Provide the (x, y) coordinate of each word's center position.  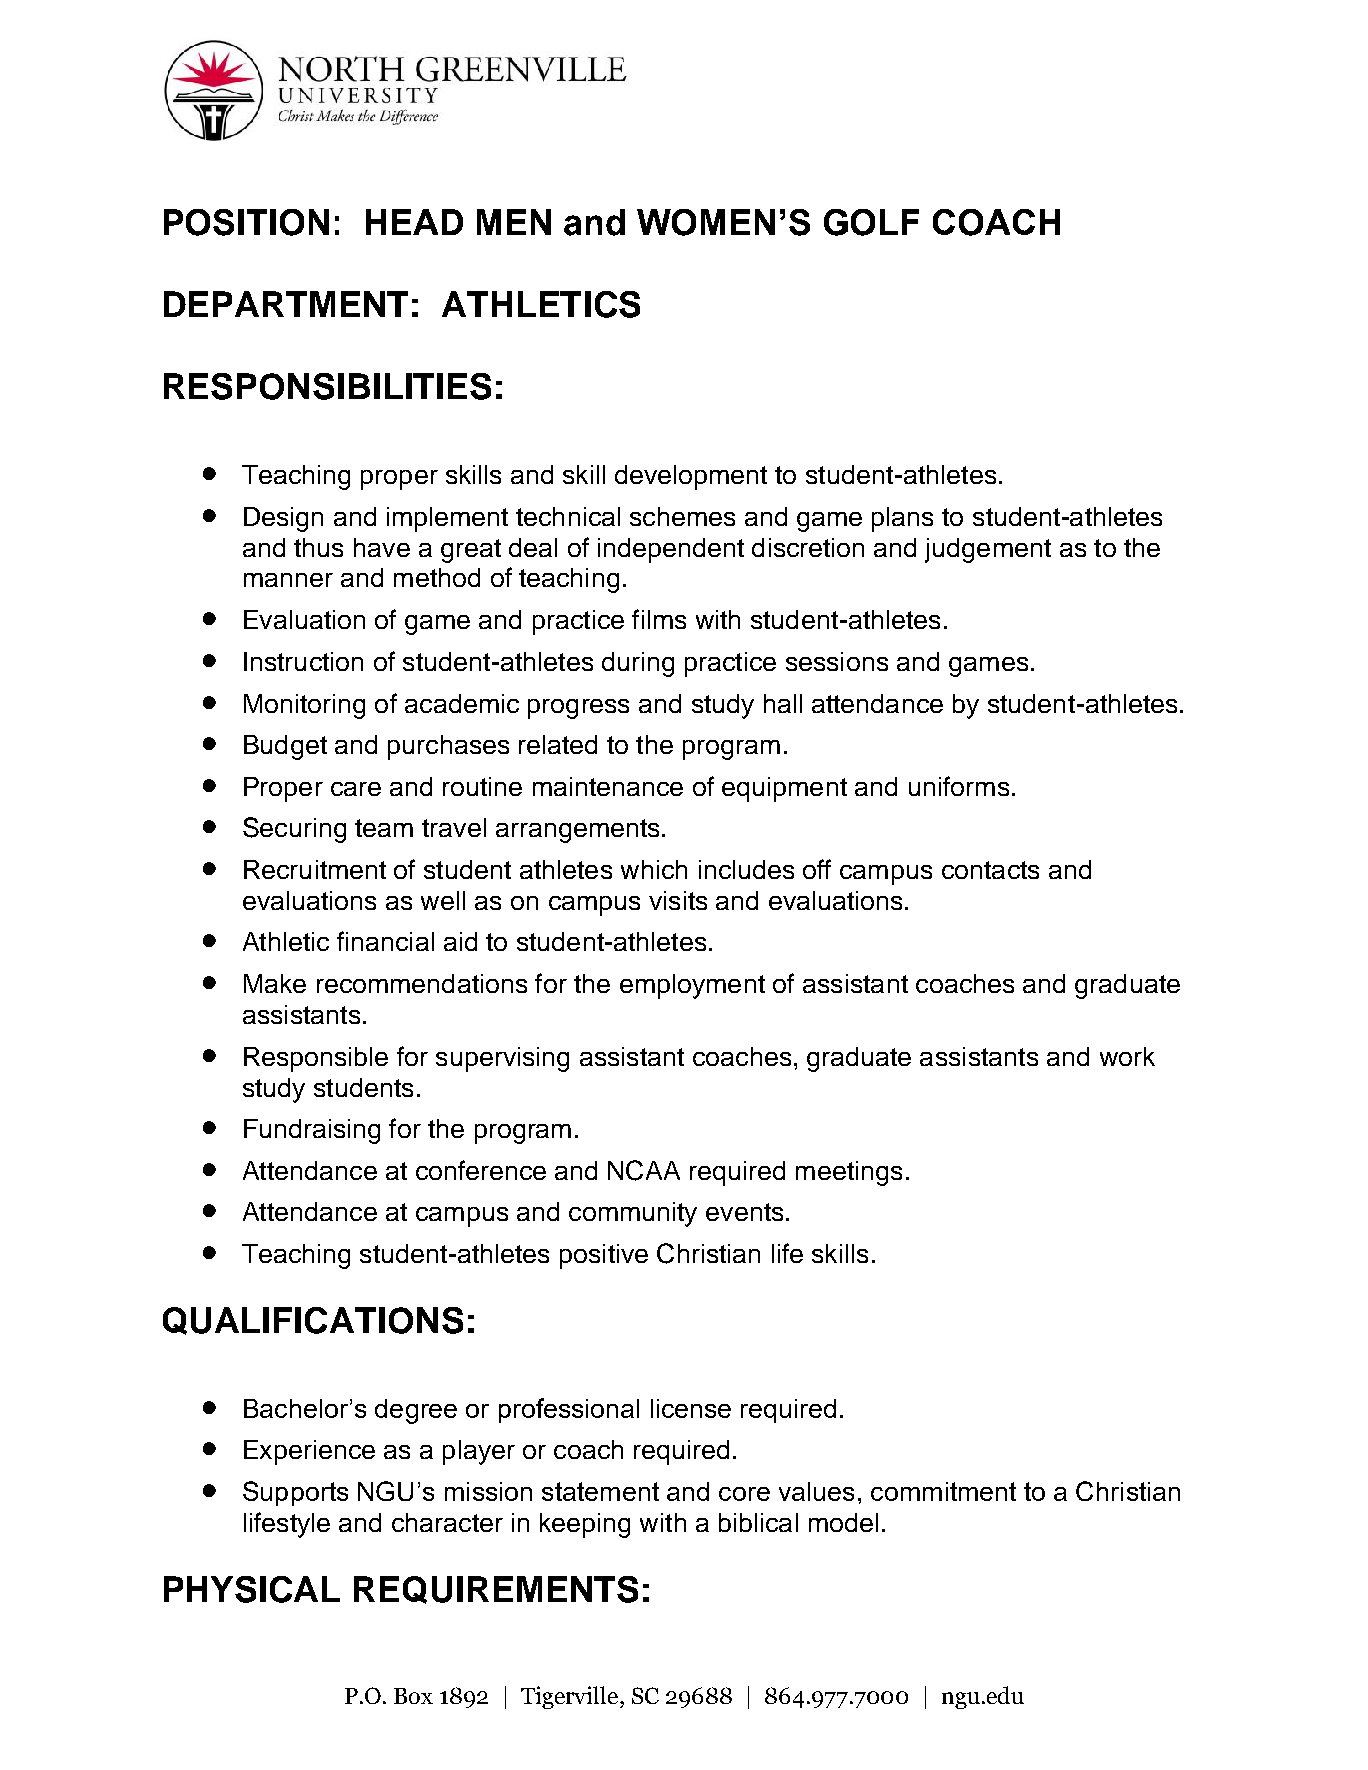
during (638, 664)
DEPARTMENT (286, 304)
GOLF (871, 222)
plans (902, 519)
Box (413, 1696)
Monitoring (304, 706)
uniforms (959, 786)
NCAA (644, 1170)
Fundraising (312, 1131)
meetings (849, 1173)
